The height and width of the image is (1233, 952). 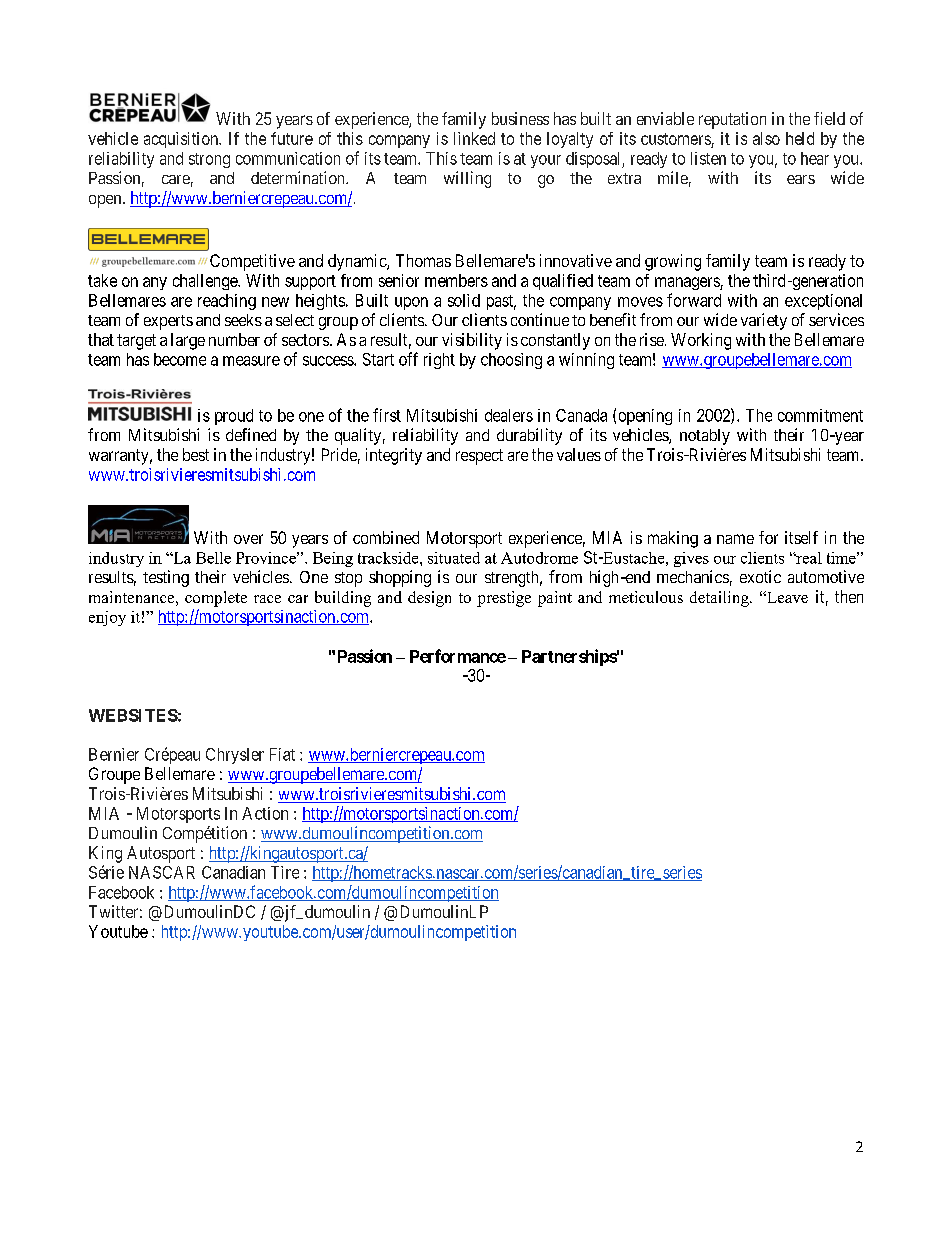 What do you see at coordinates (235, 756) in the image?
I see `Chrysler` at bounding box center [235, 756].
